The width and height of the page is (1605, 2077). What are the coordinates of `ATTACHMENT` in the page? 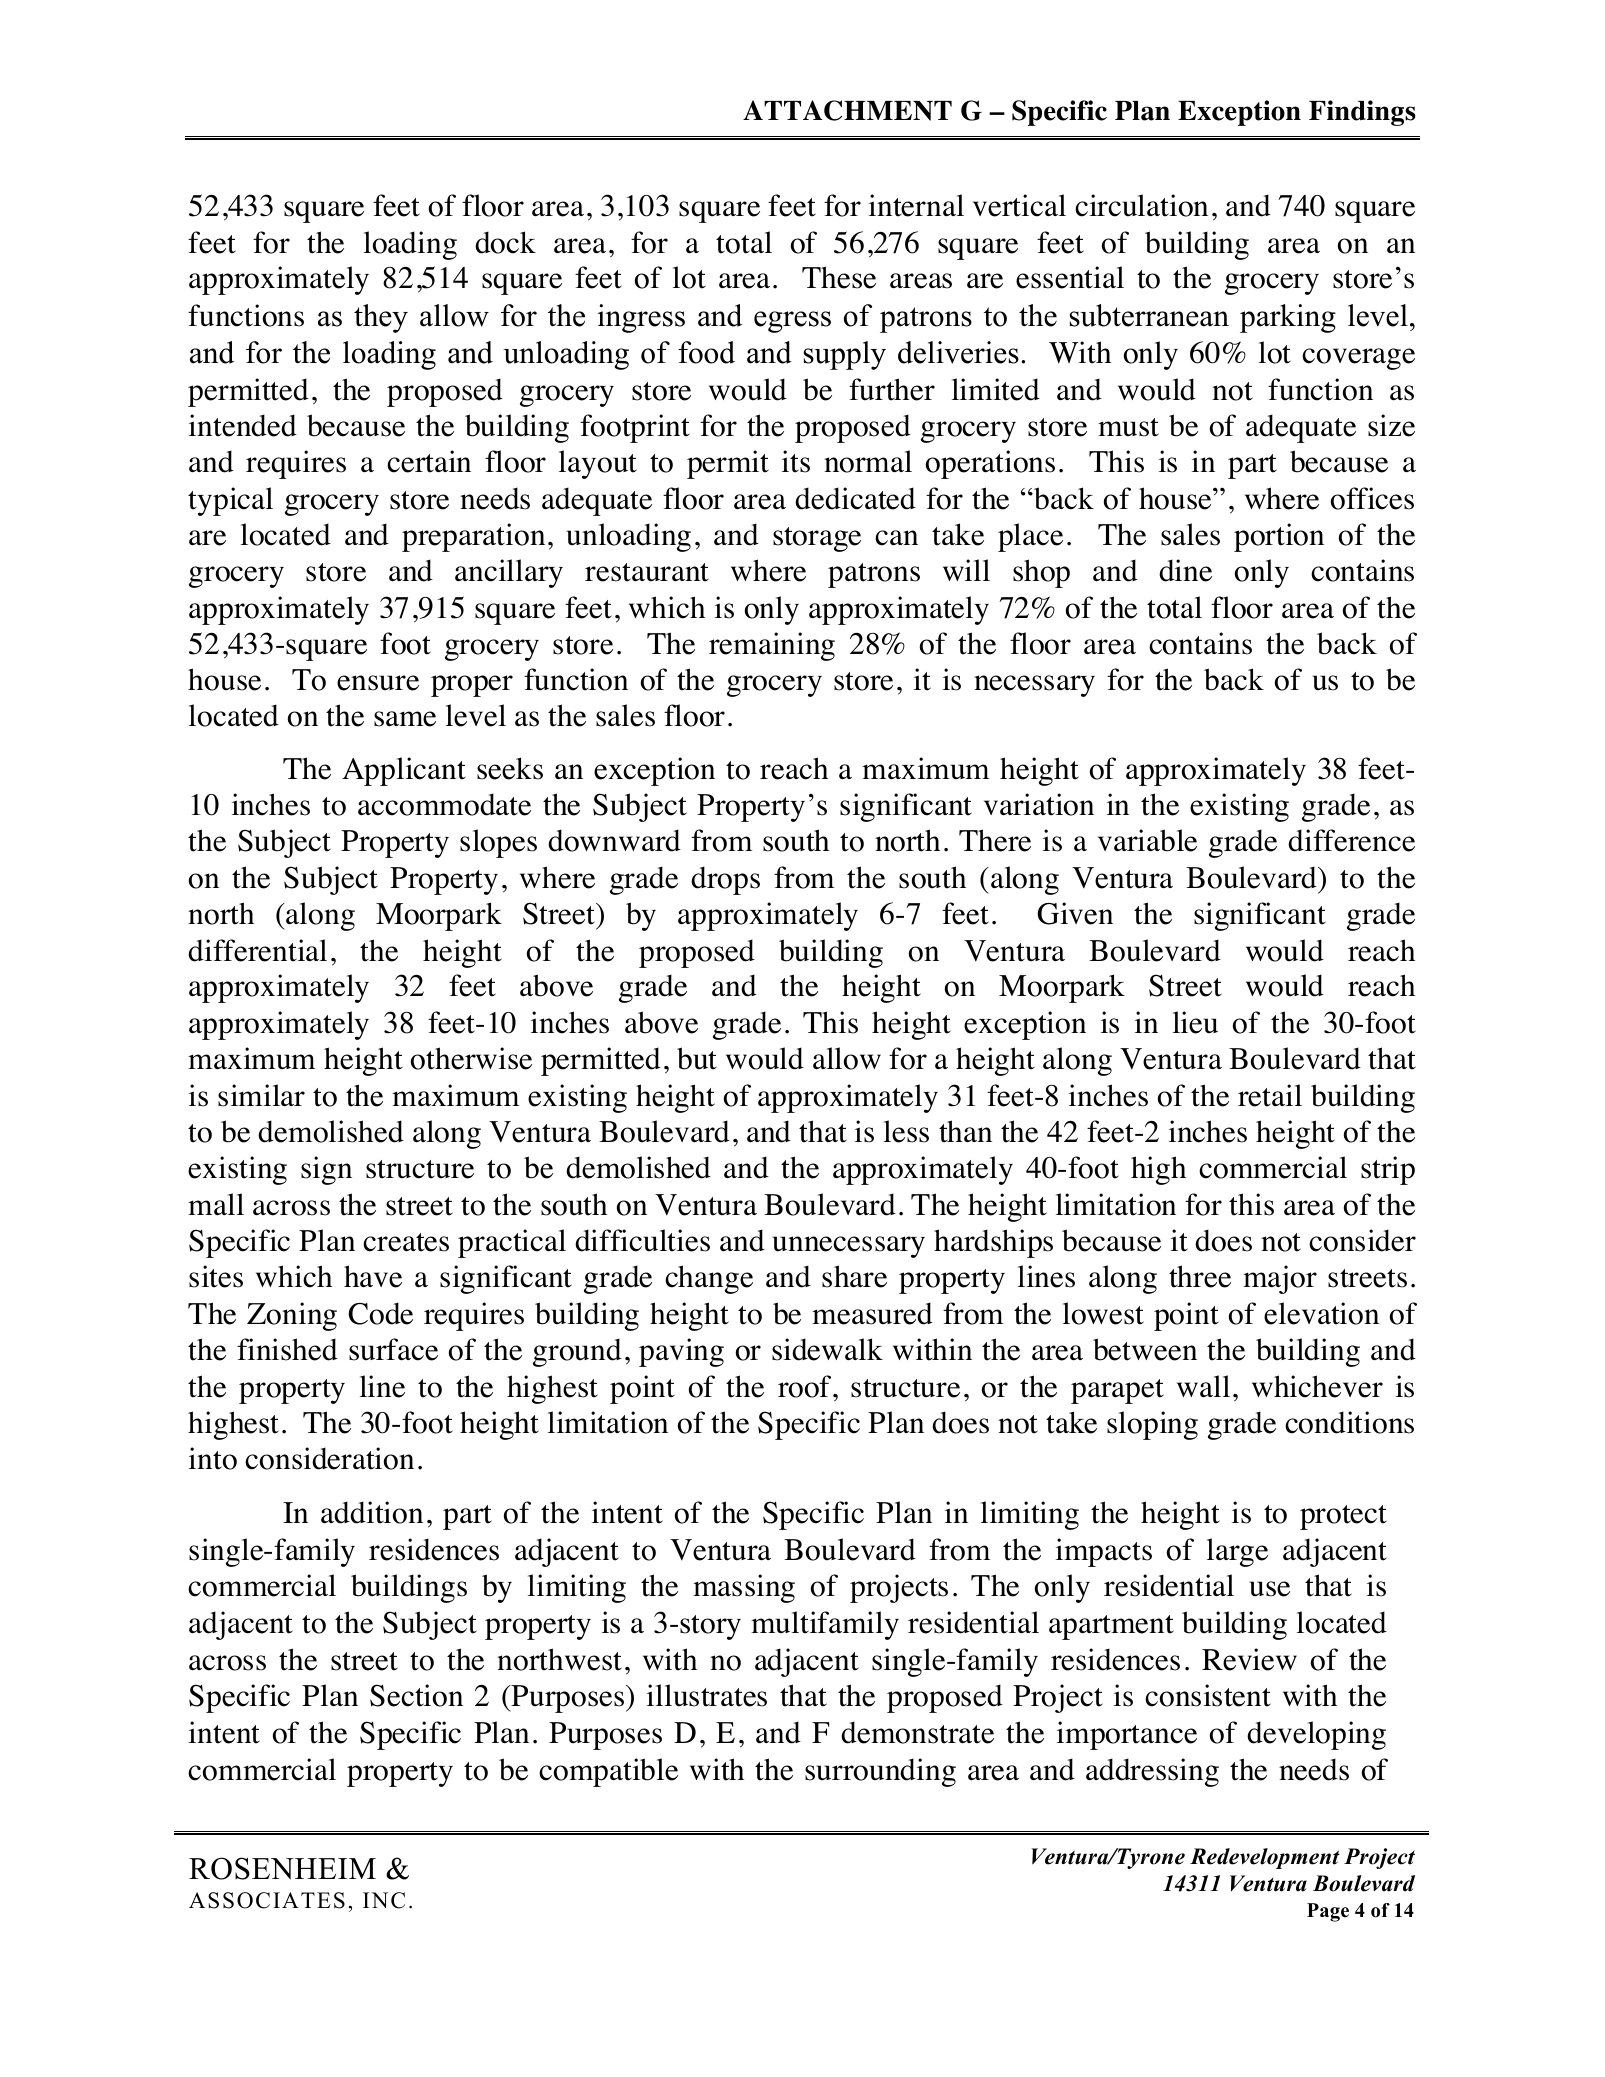 It's located at (847, 110).
